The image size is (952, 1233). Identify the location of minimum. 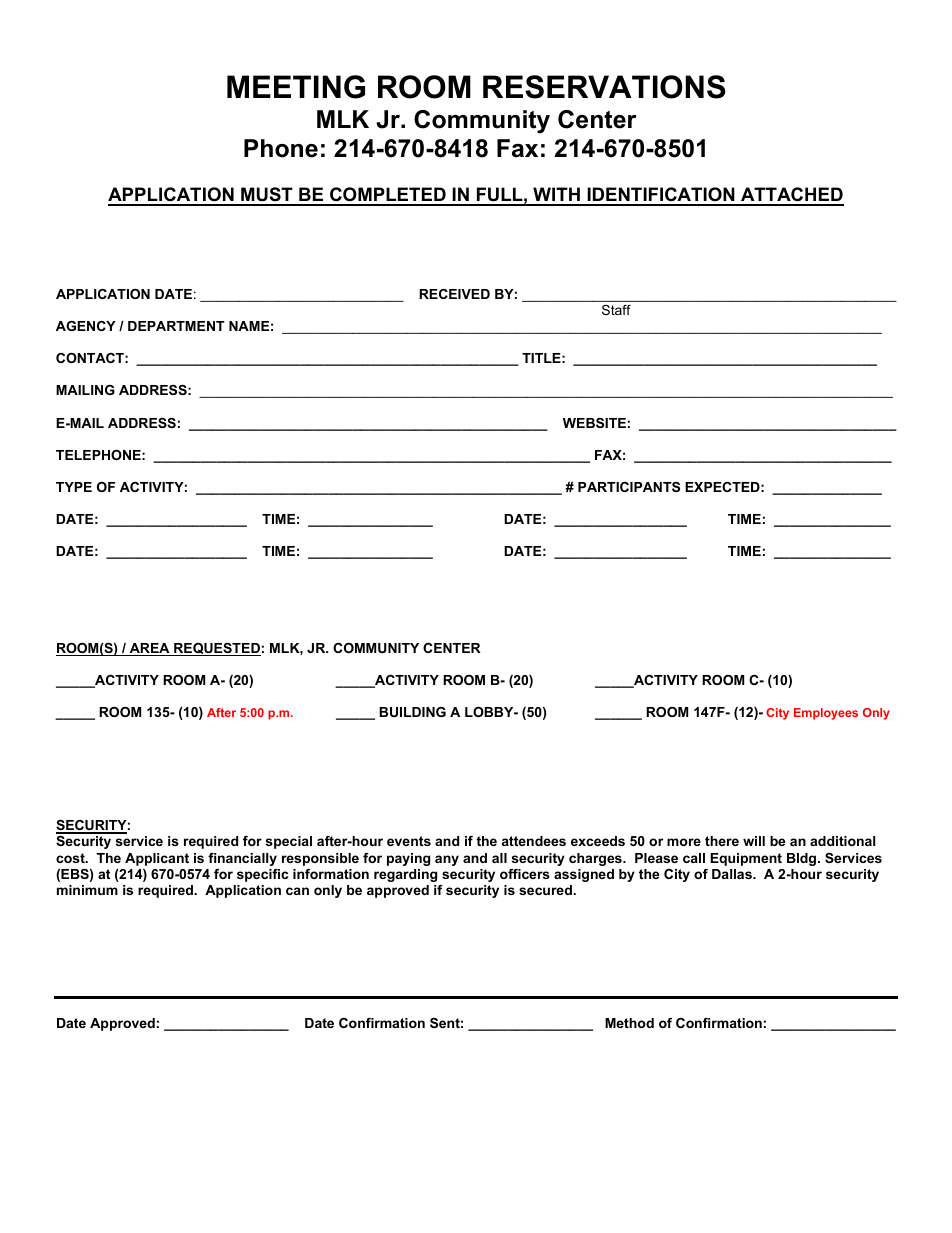
(87, 890).
